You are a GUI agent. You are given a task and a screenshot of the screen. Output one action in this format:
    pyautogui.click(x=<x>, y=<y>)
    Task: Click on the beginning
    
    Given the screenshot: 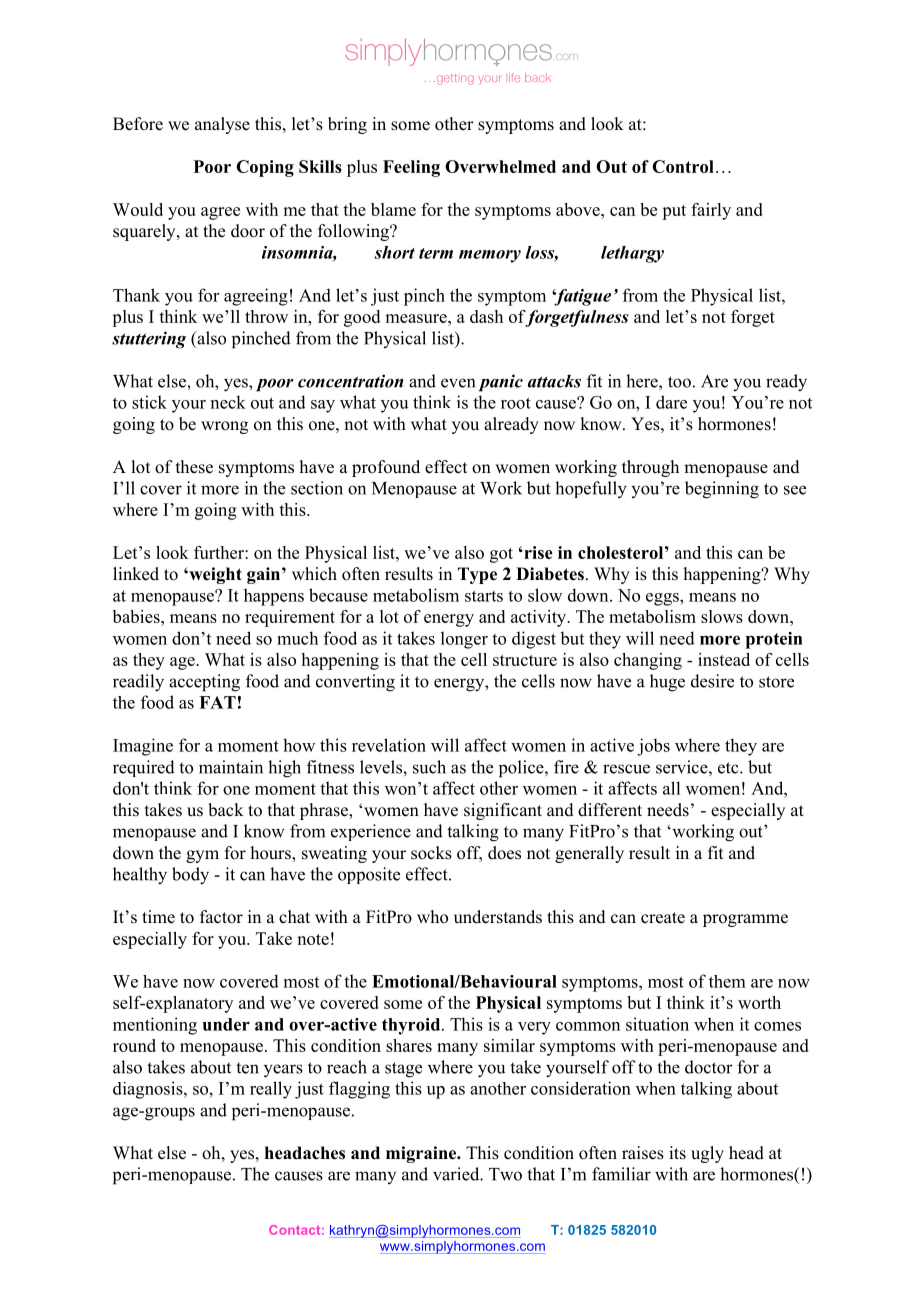 What is the action you would take?
    pyautogui.click(x=722, y=490)
